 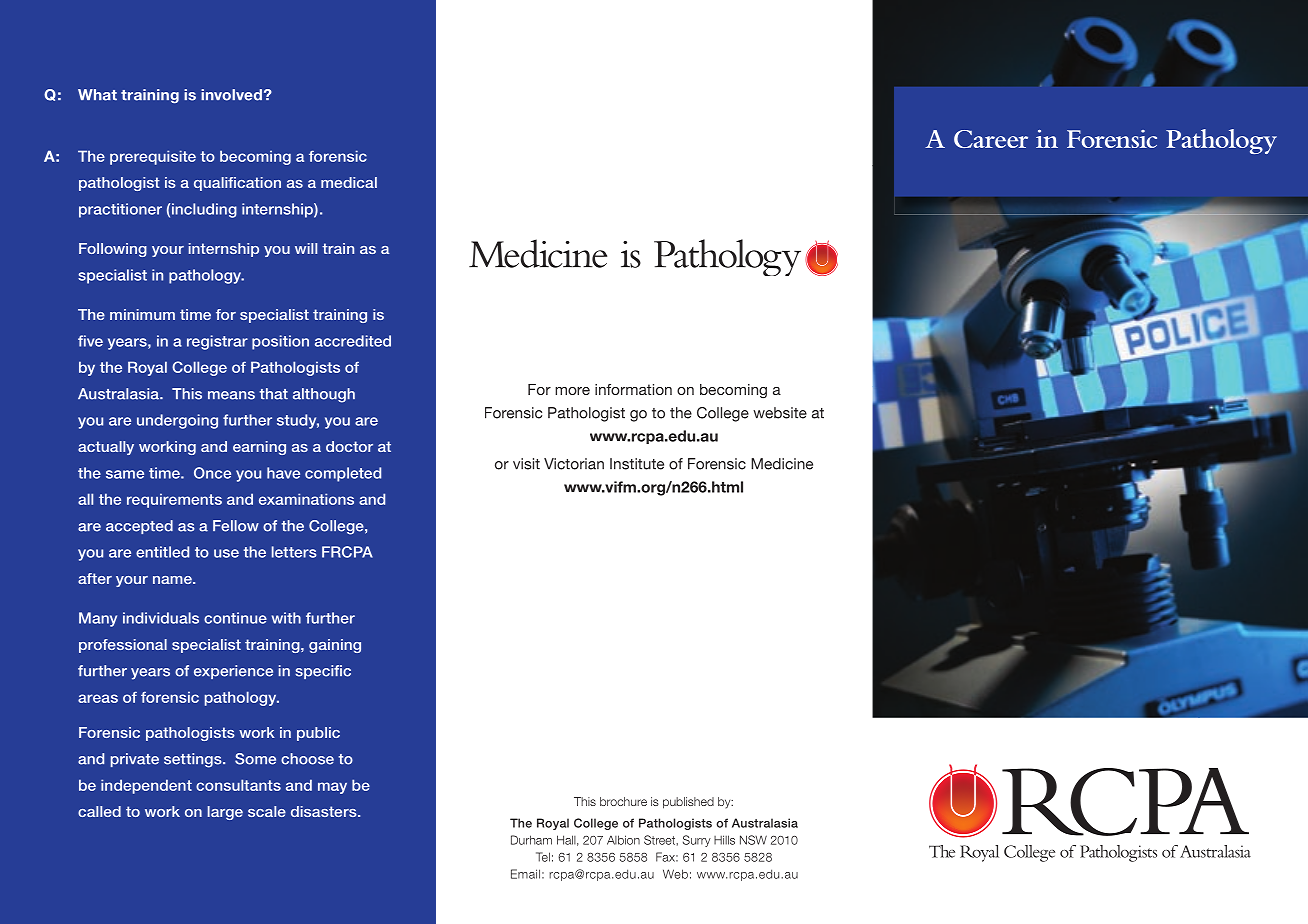 I want to click on NSW, so click(x=753, y=840).
